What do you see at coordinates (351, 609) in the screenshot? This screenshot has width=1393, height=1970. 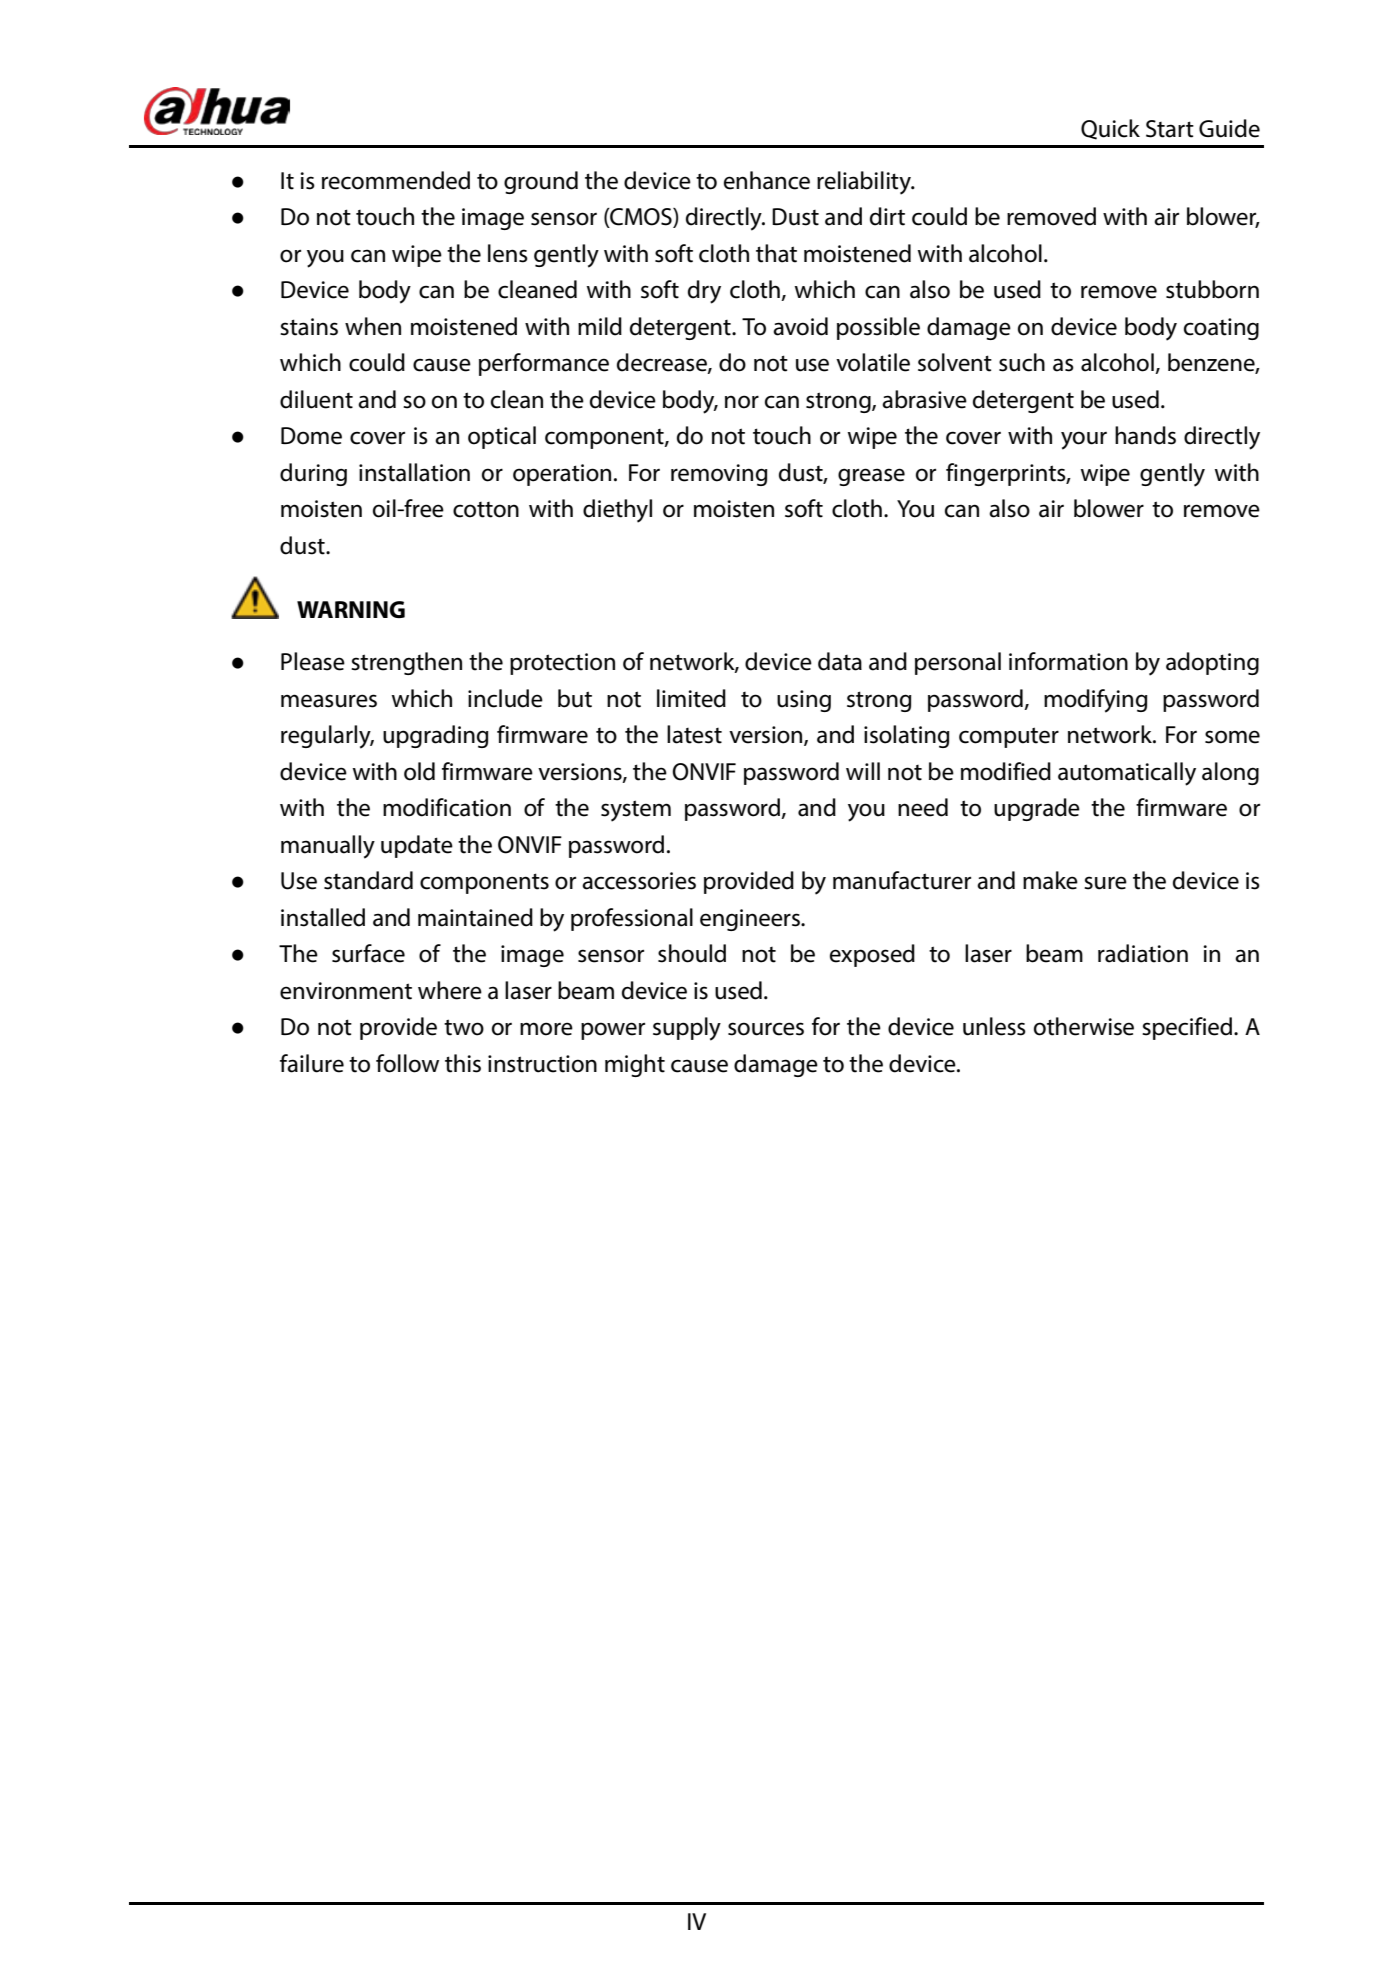 I see `WARNING` at bounding box center [351, 609].
